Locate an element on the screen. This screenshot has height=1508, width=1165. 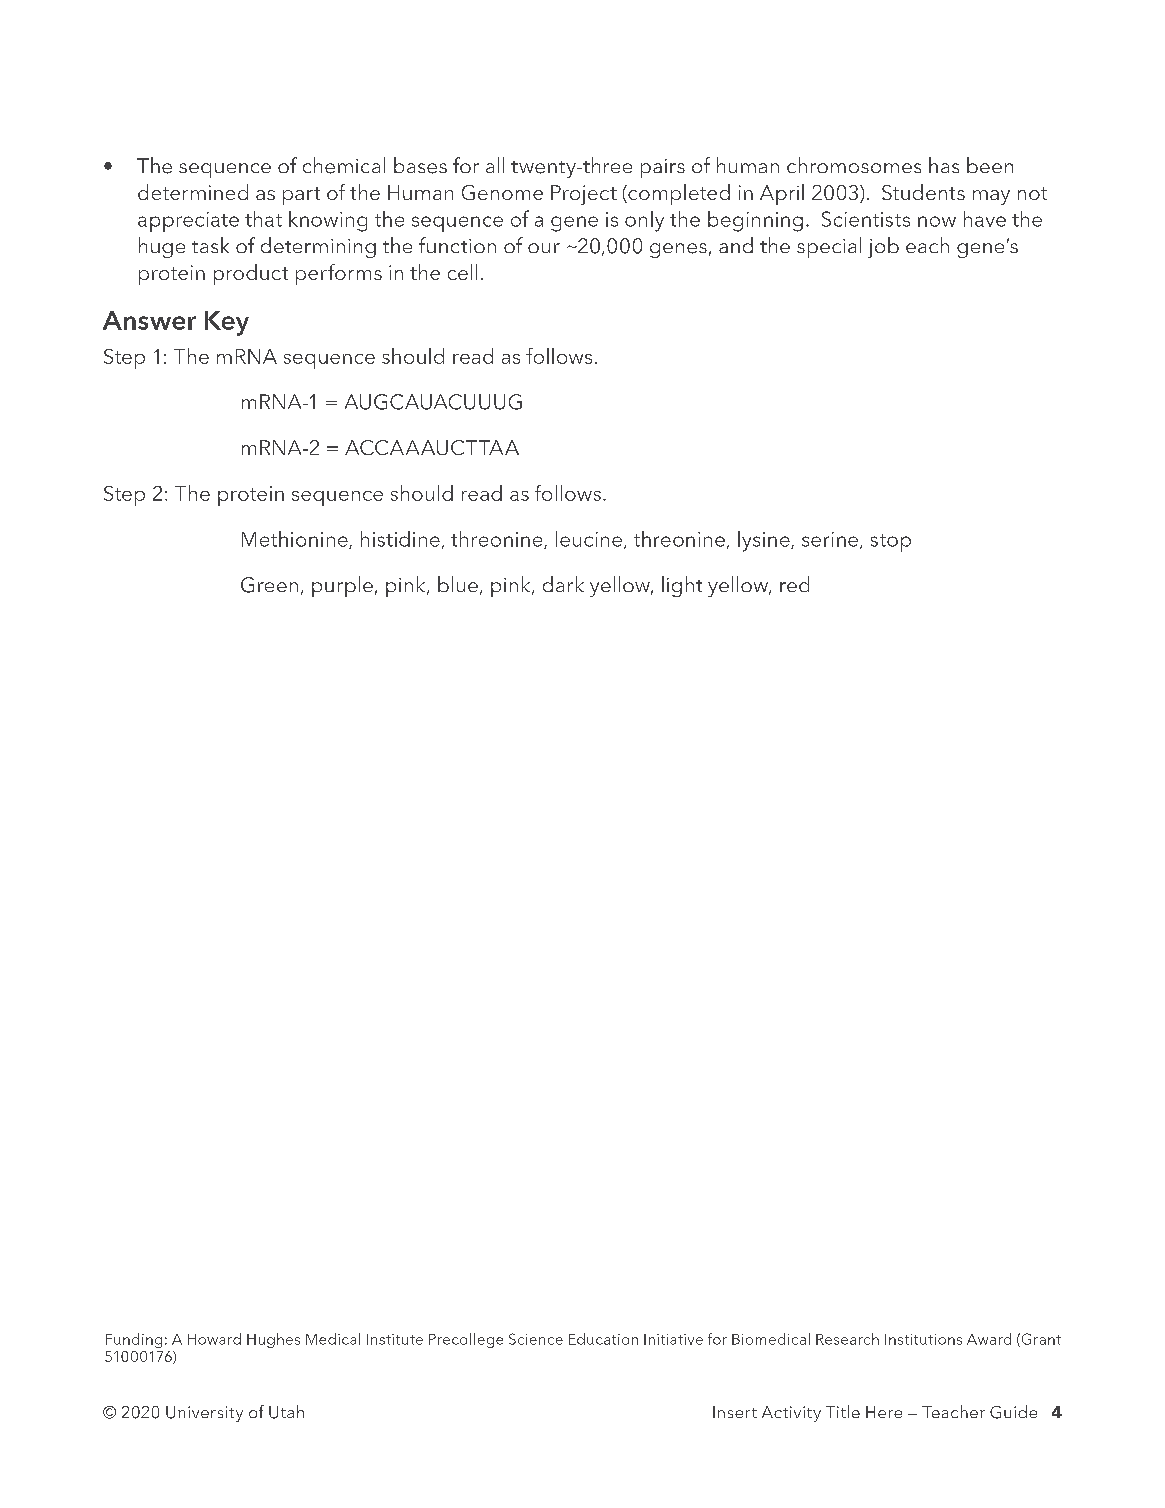
that is located at coordinates (263, 219).
